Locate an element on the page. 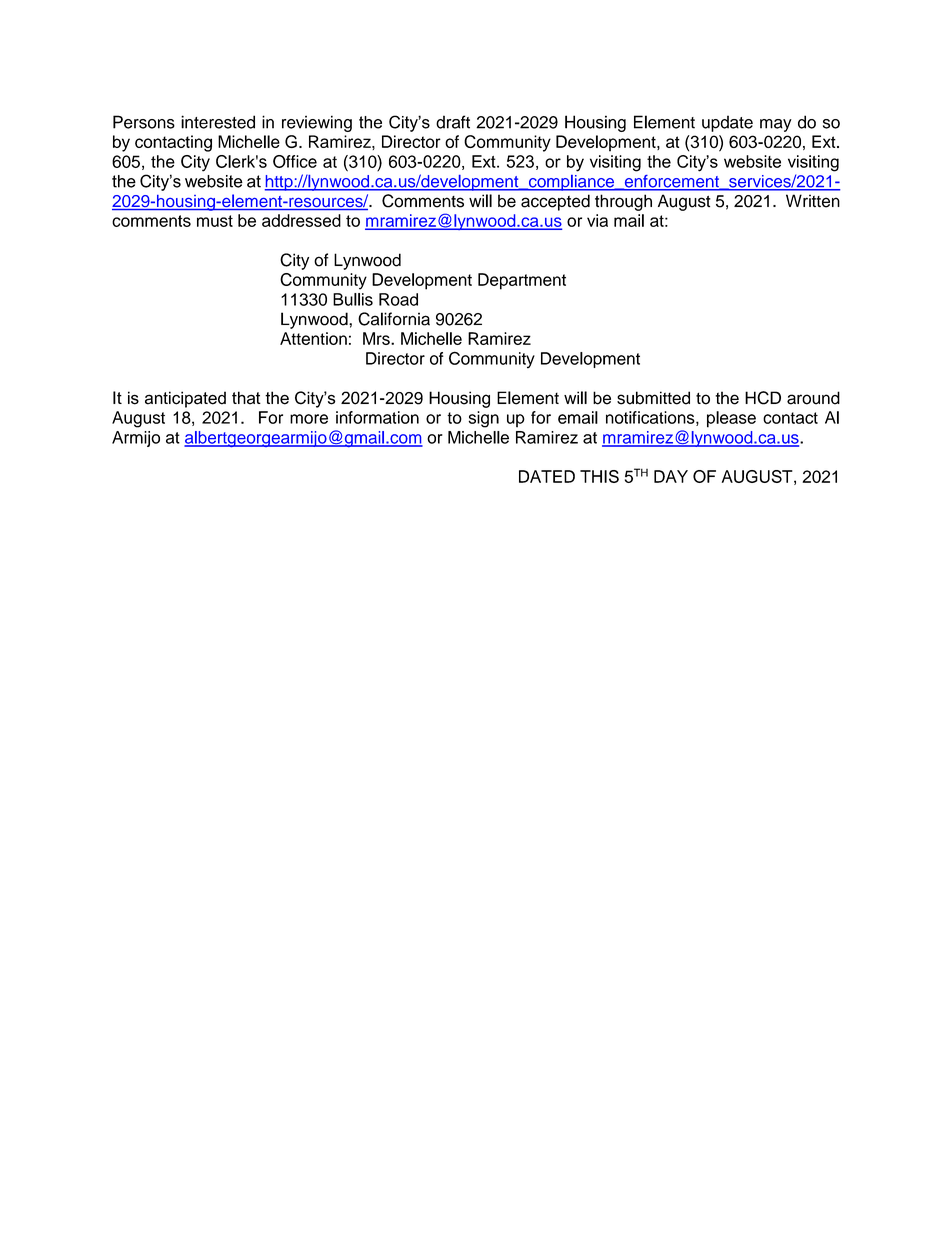 This page has height=1233, width=952. must is located at coordinates (215, 221).
